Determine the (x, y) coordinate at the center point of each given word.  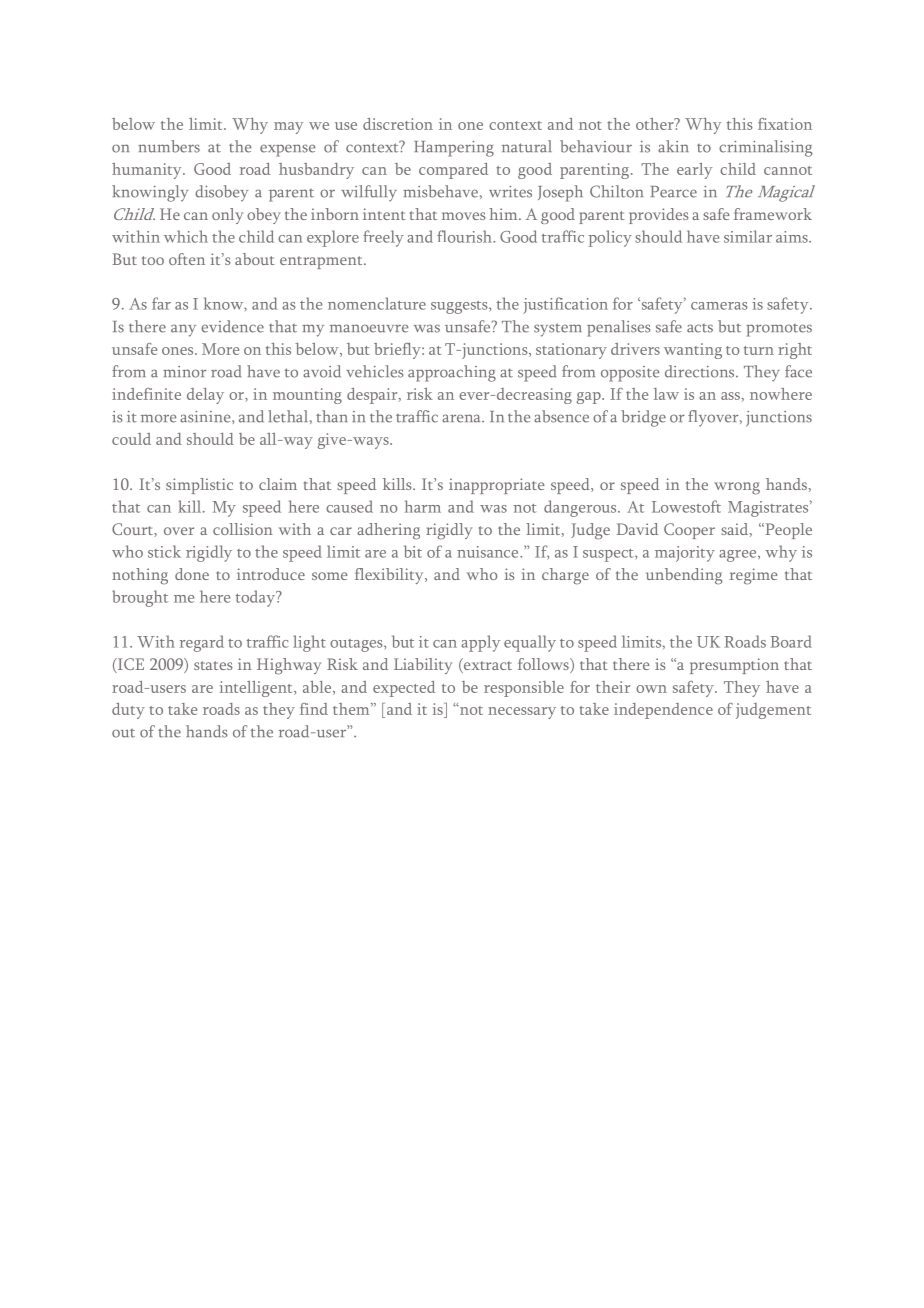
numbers (169, 146)
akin (673, 146)
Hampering (454, 149)
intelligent (257, 689)
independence (663, 711)
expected (404, 689)
